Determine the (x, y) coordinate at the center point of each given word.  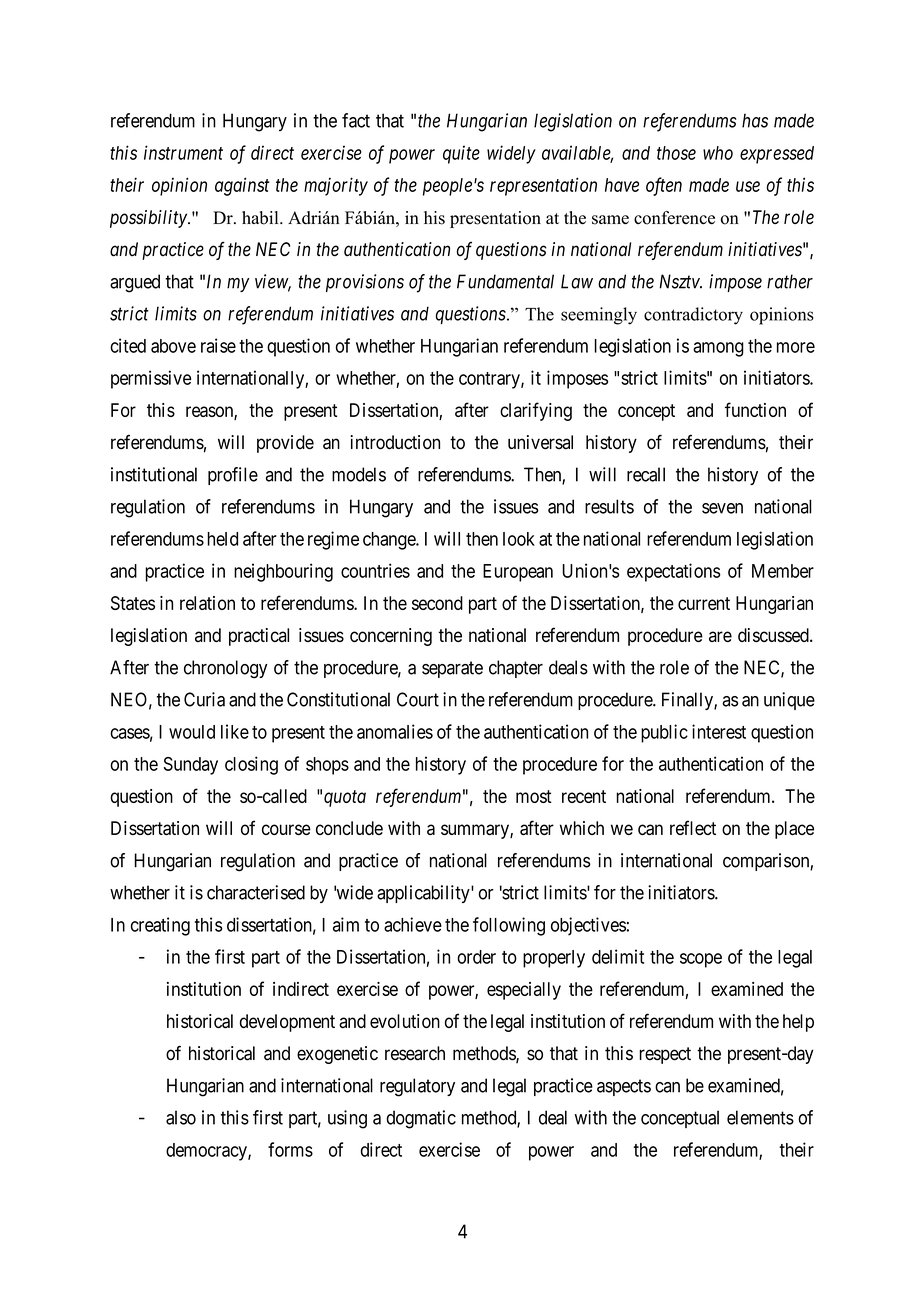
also (181, 1117)
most (534, 796)
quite (461, 154)
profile (233, 476)
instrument (183, 152)
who (718, 153)
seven (722, 508)
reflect (693, 827)
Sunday (191, 766)
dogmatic (421, 1119)
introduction (395, 442)
